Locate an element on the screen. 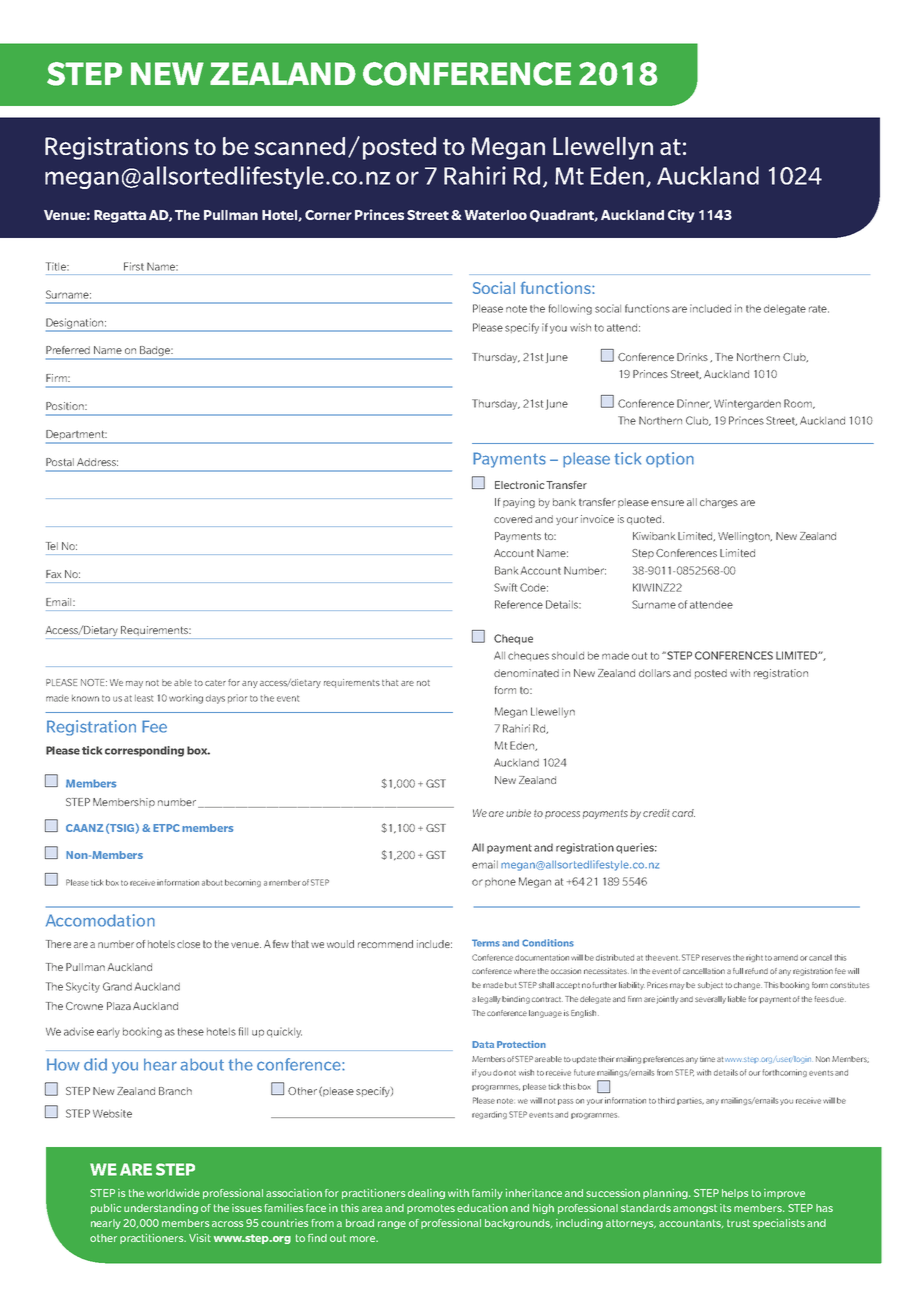 The image size is (924, 1308). trust is located at coordinates (738, 1223).
